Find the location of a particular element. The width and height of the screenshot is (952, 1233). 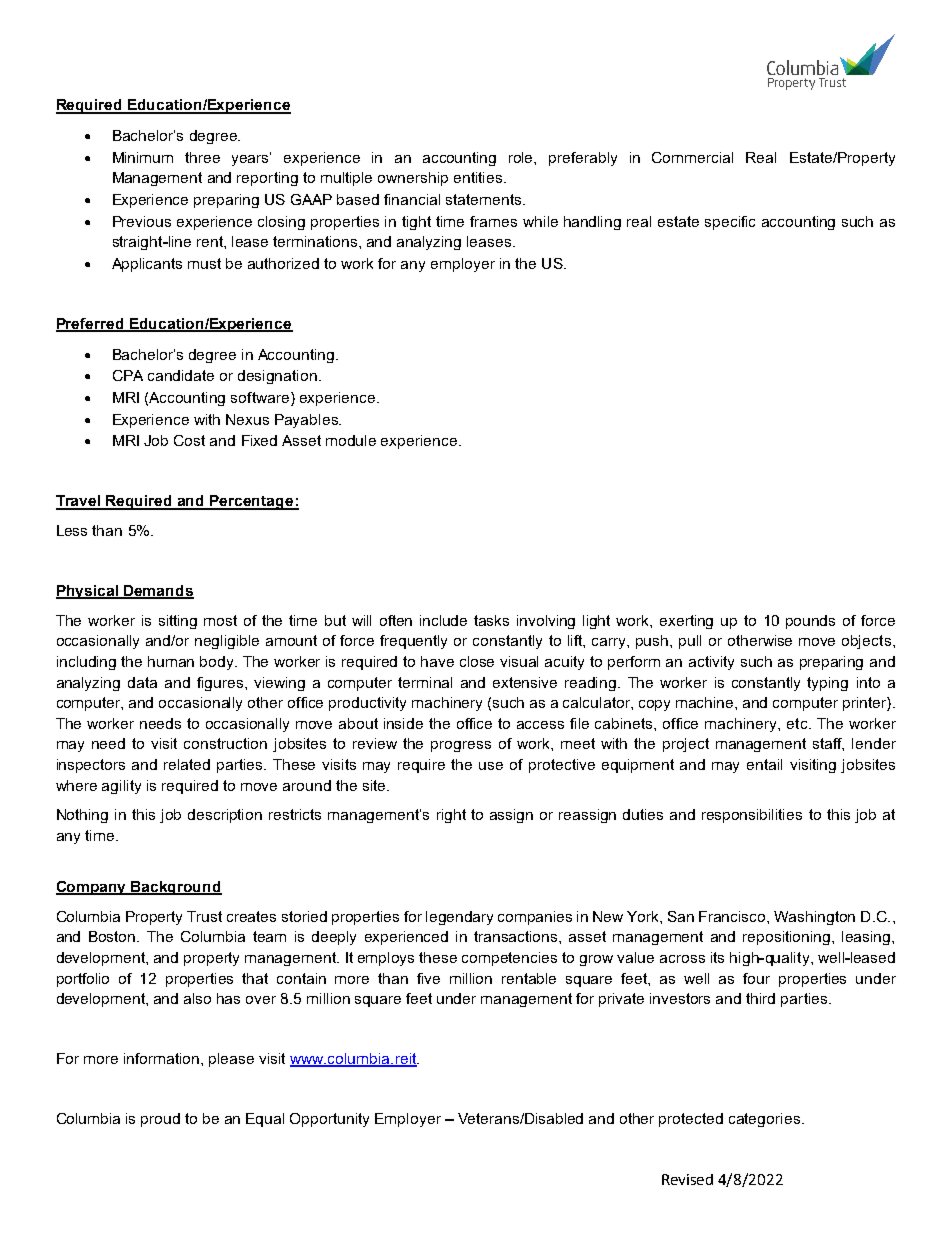

specific is located at coordinates (730, 223).
